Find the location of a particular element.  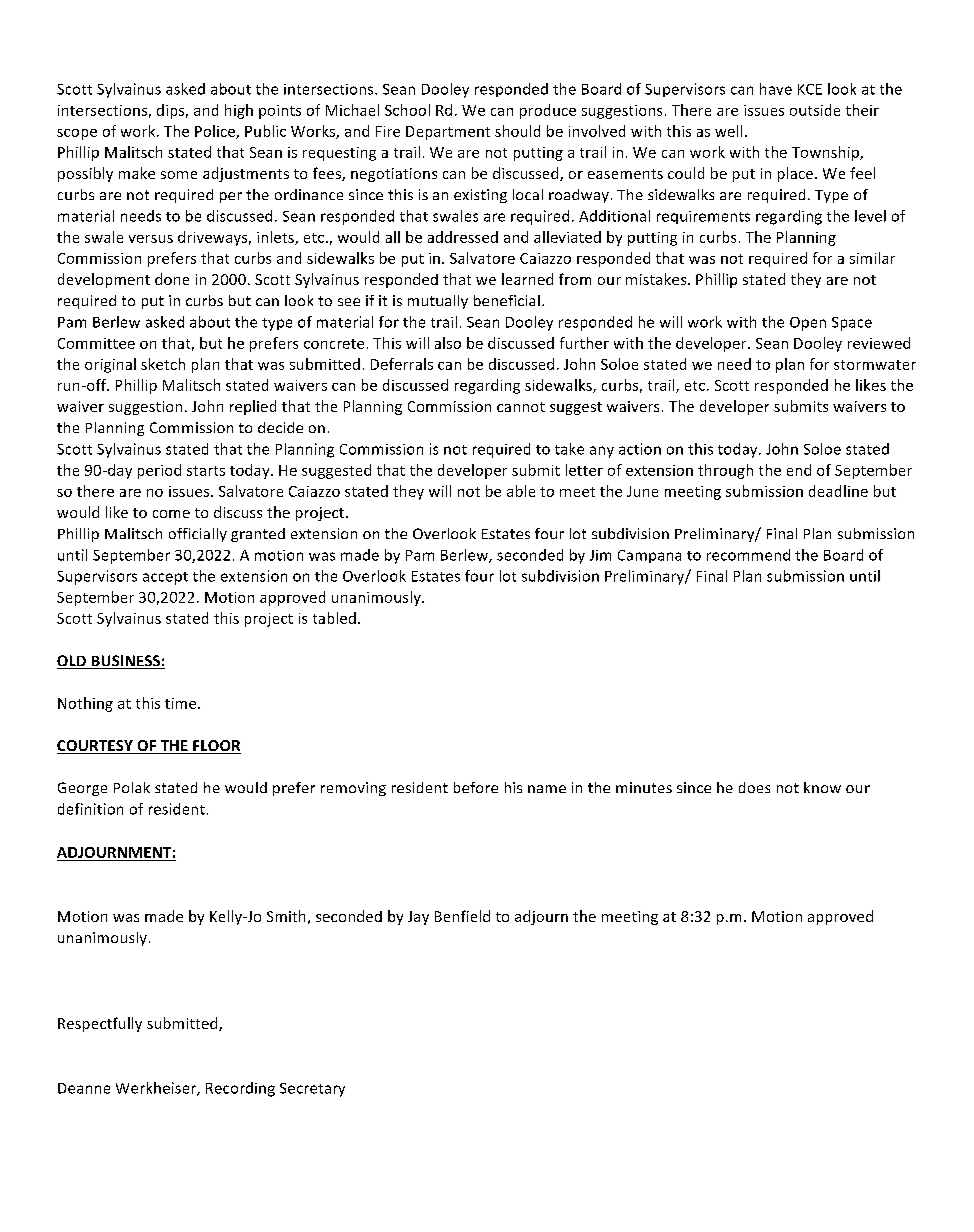

before is located at coordinates (476, 787).
